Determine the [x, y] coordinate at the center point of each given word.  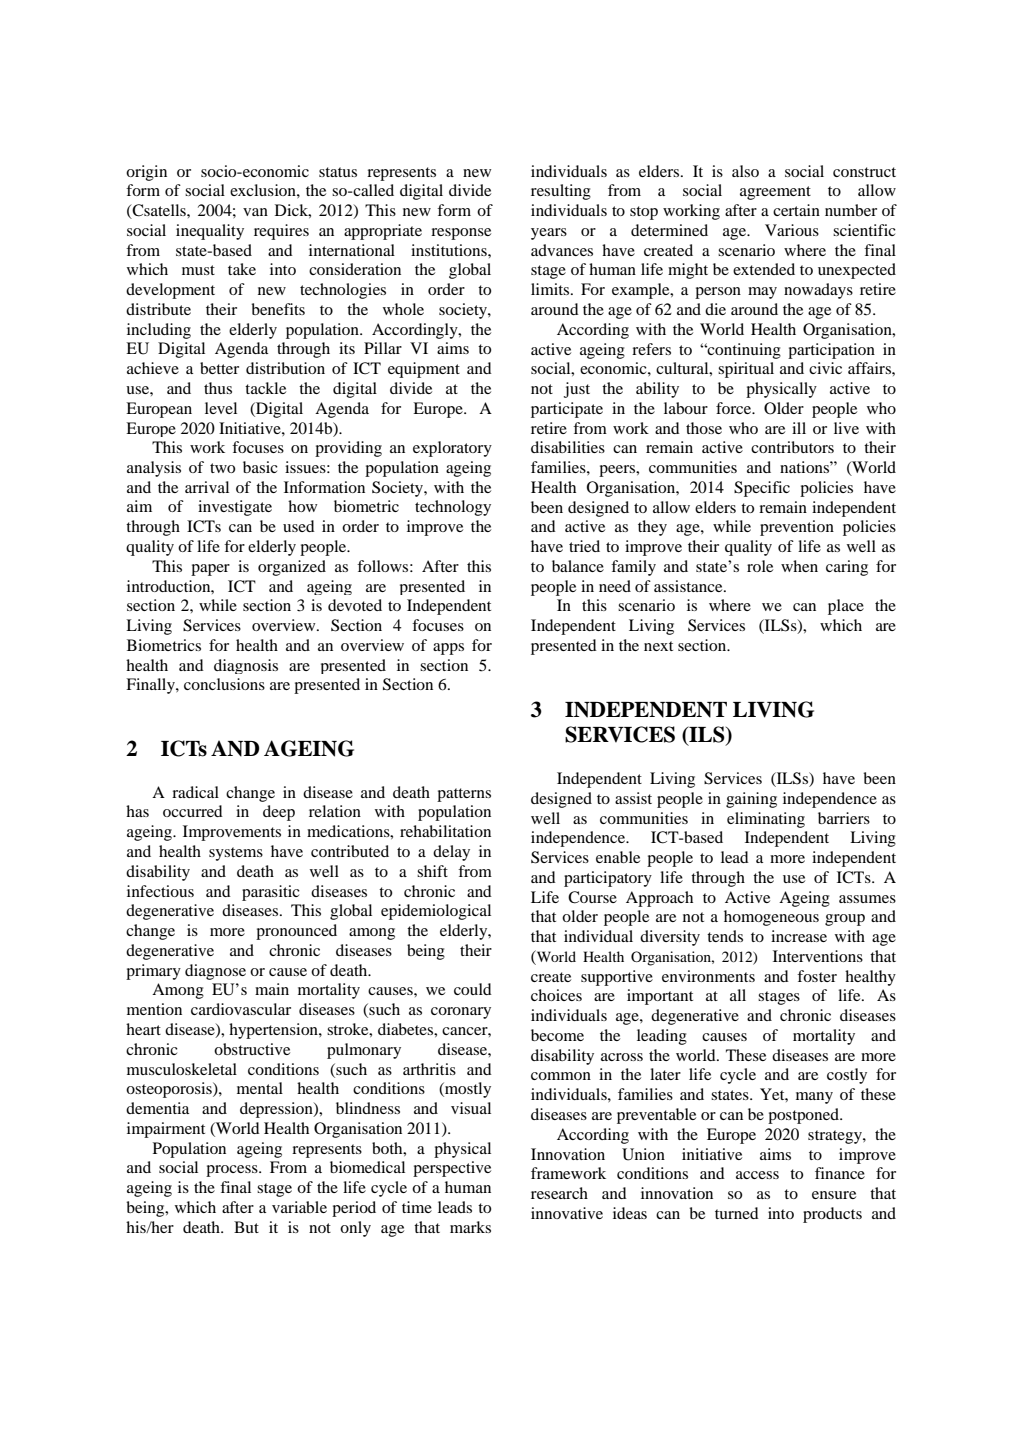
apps [448, 649]
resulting [561, 192]
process [233, 1171]
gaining [751, 800]
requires [281, 232]
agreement [775, 193]
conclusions [224, 684]
